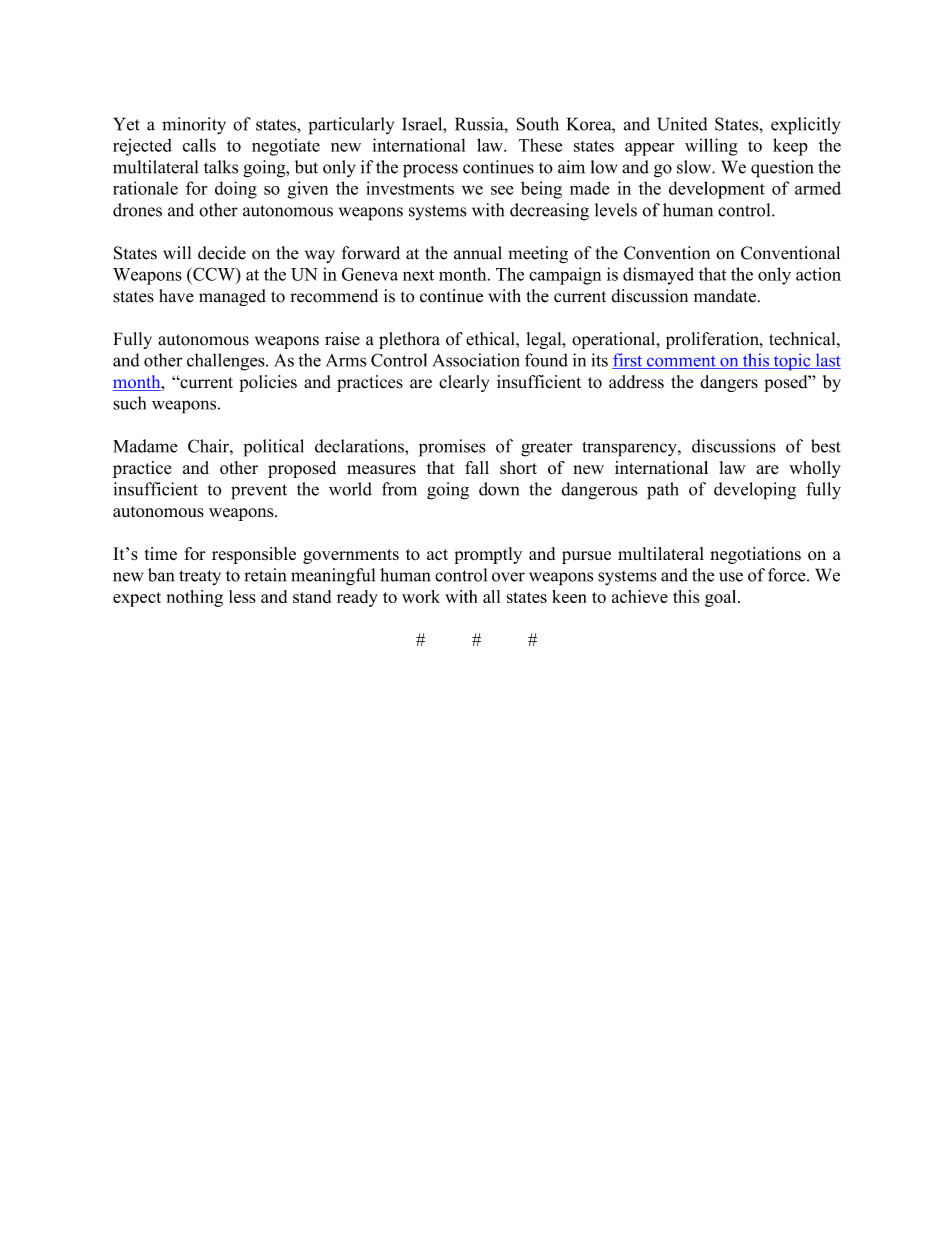  Describe the element at coordinates (790, 147) in the screenshot. I see `keep` at that location.
